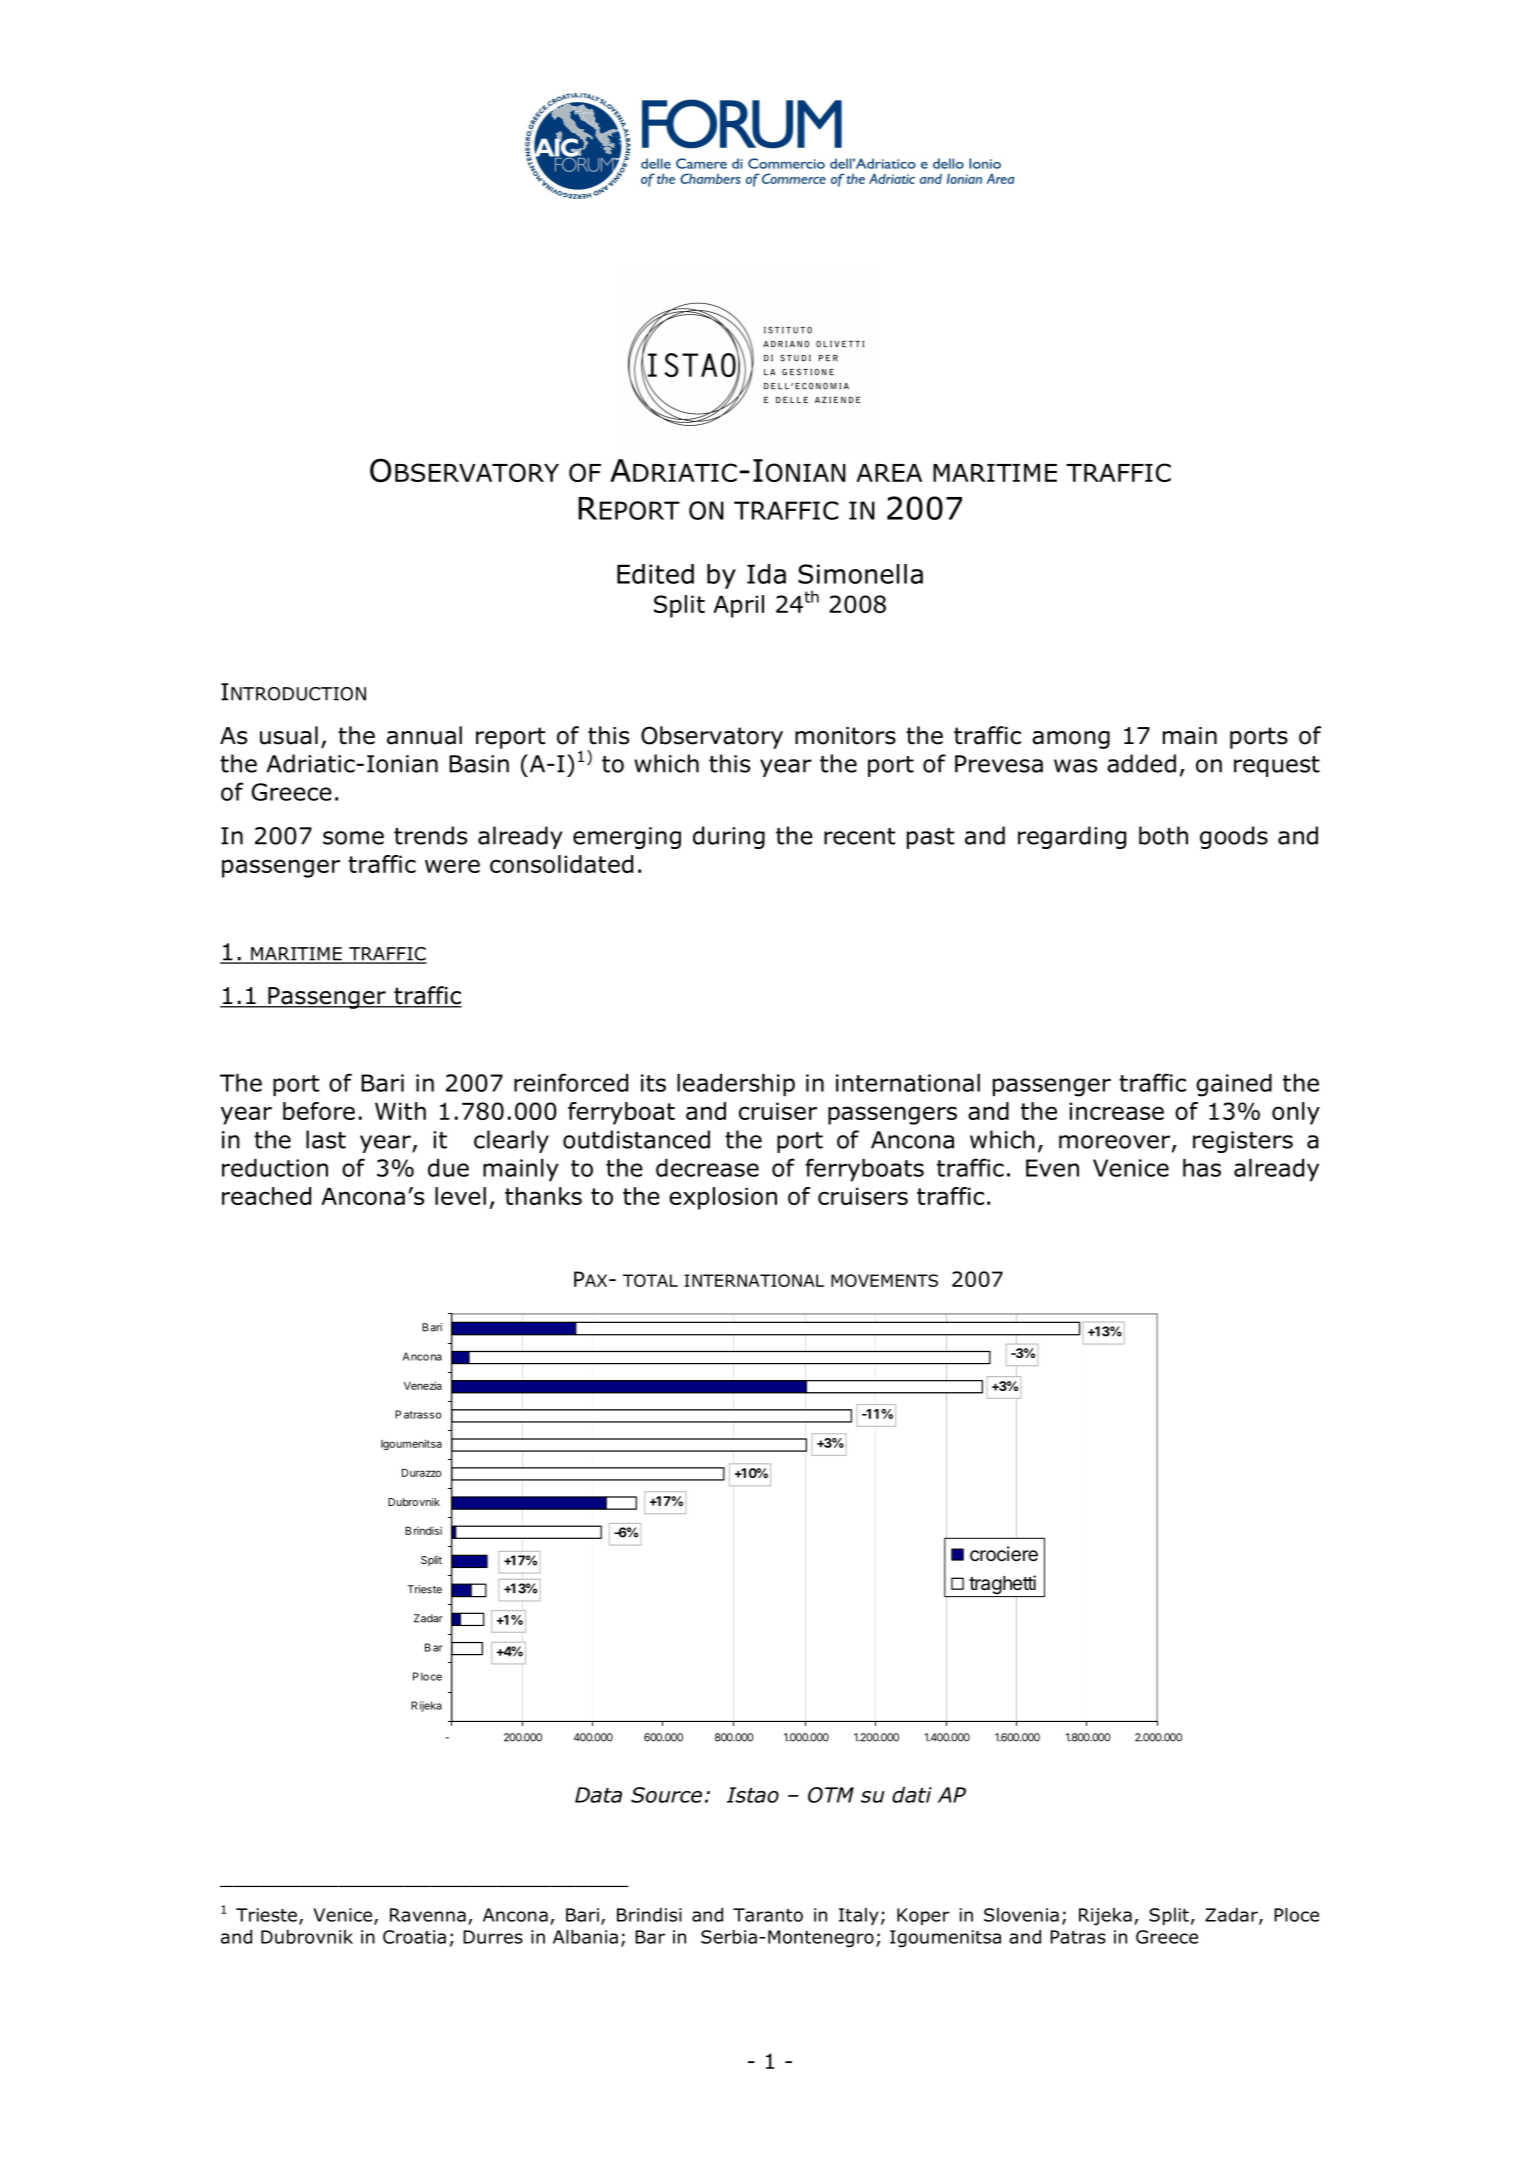 The height and width of the page is (2177, 1539). What do you see at coordinates (884, 1280) in the page?
I see `MOVEMENTS` at bounding box center [884, 1280].
